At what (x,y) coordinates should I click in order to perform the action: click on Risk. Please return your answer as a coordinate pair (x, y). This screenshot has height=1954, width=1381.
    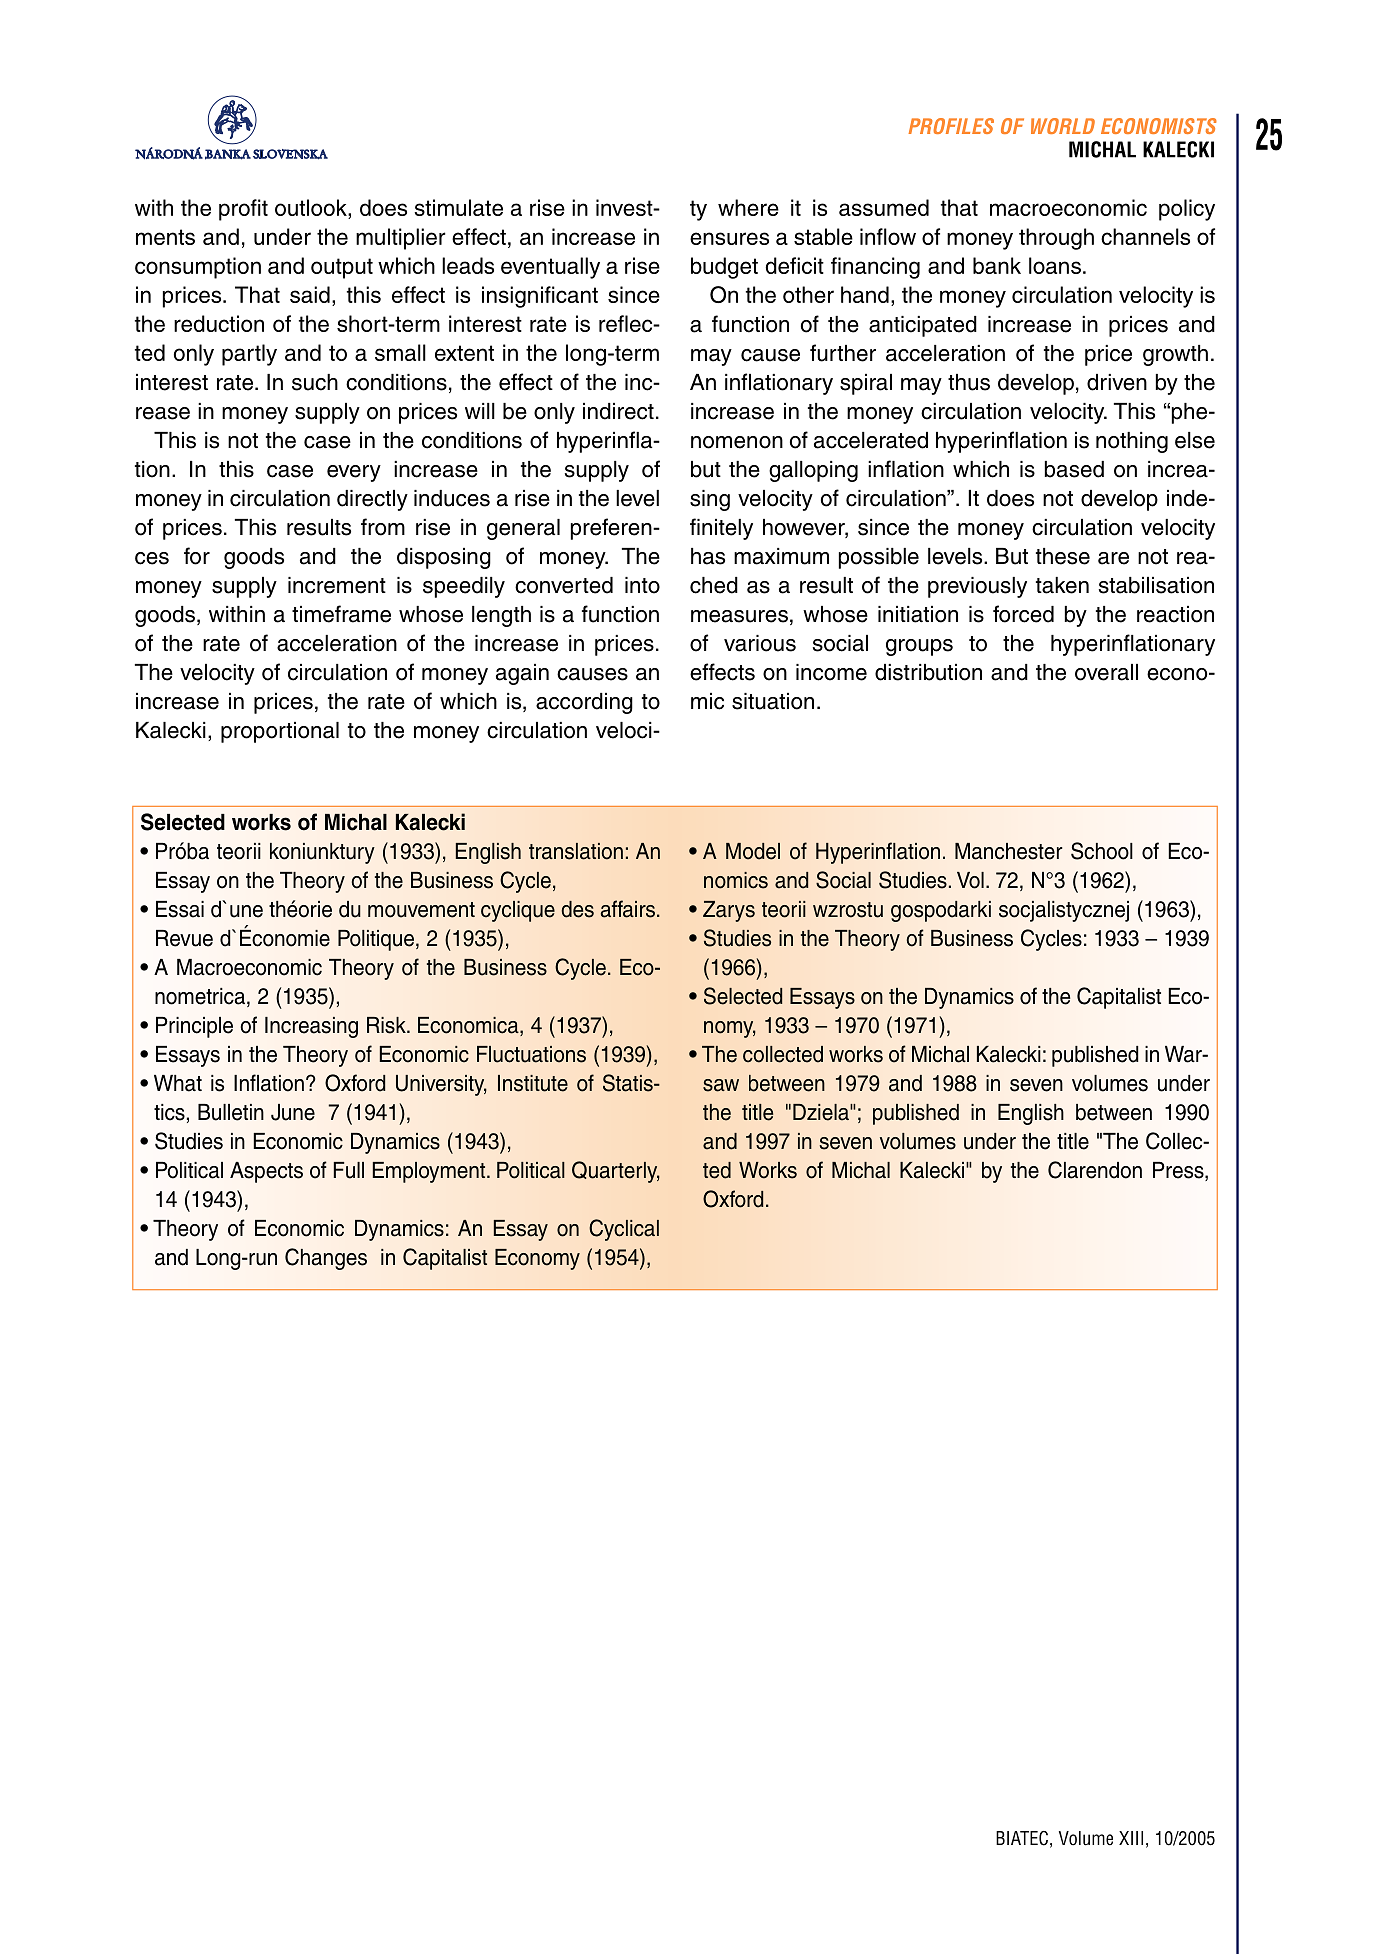
    Looking at the image, I should click on (387, 1025).
